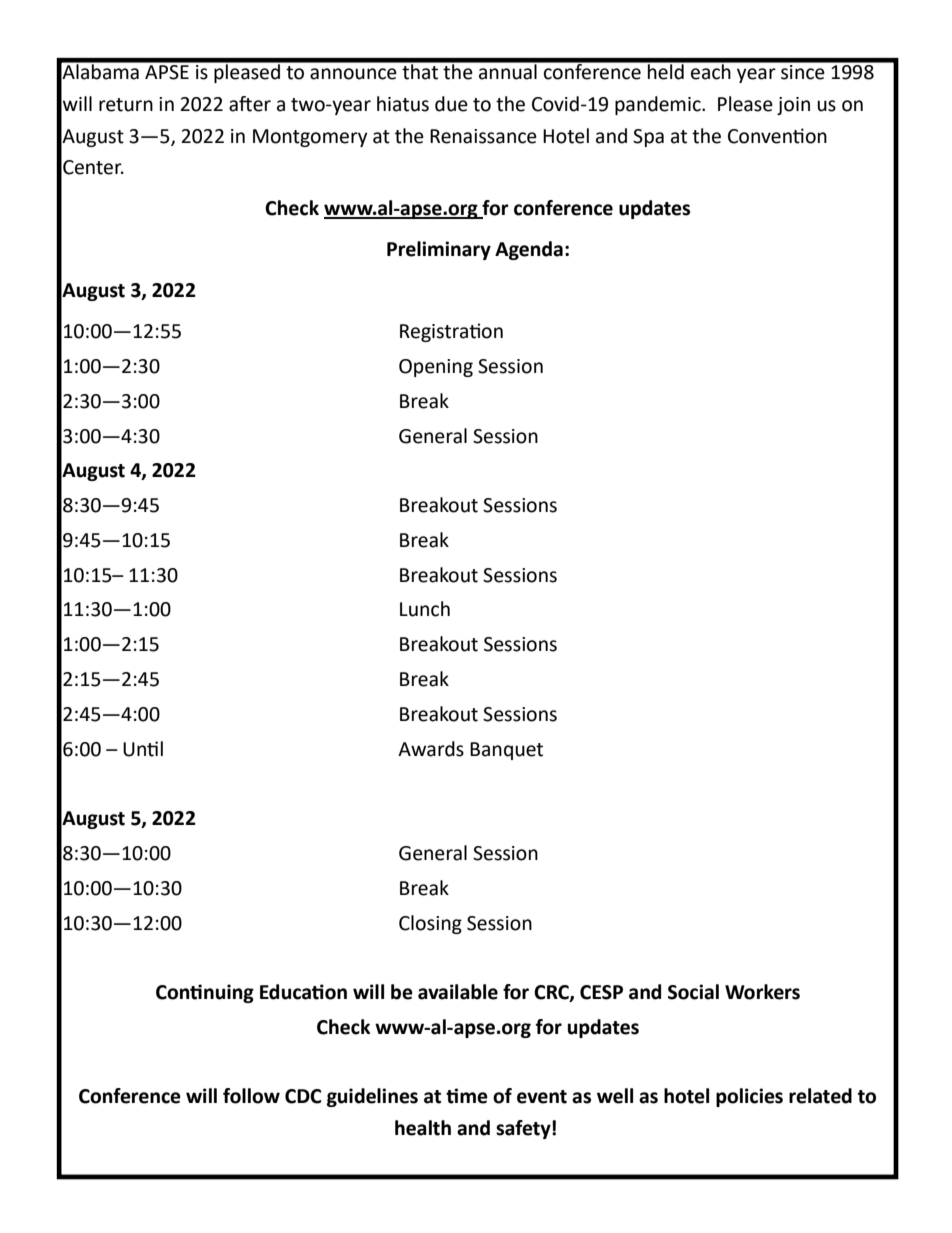  I want to click on due, so click(451, 104).
